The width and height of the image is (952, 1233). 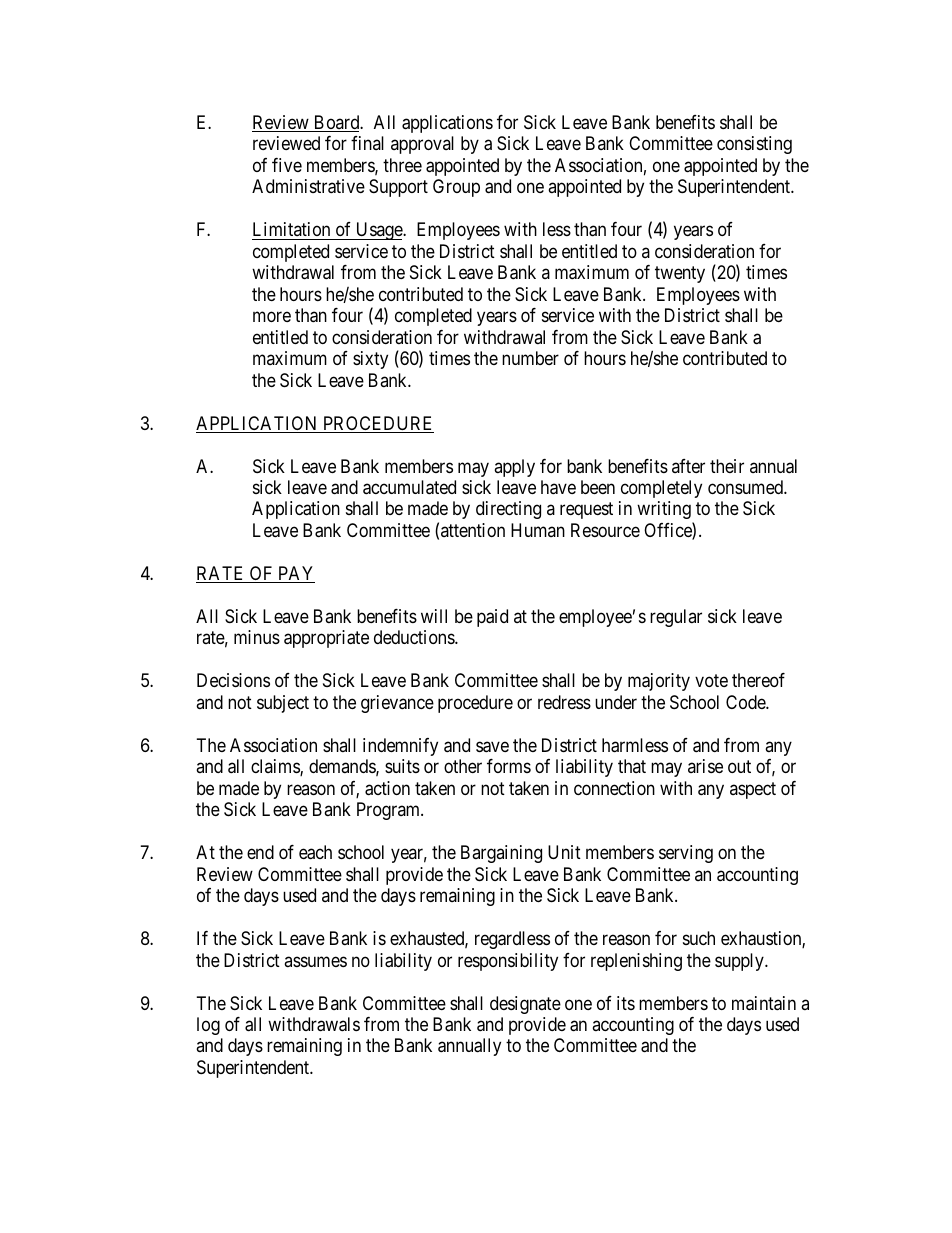 What do you see at coordinates (514, 468) in the image?
I see `apply` at bounding box center [514, 468].
